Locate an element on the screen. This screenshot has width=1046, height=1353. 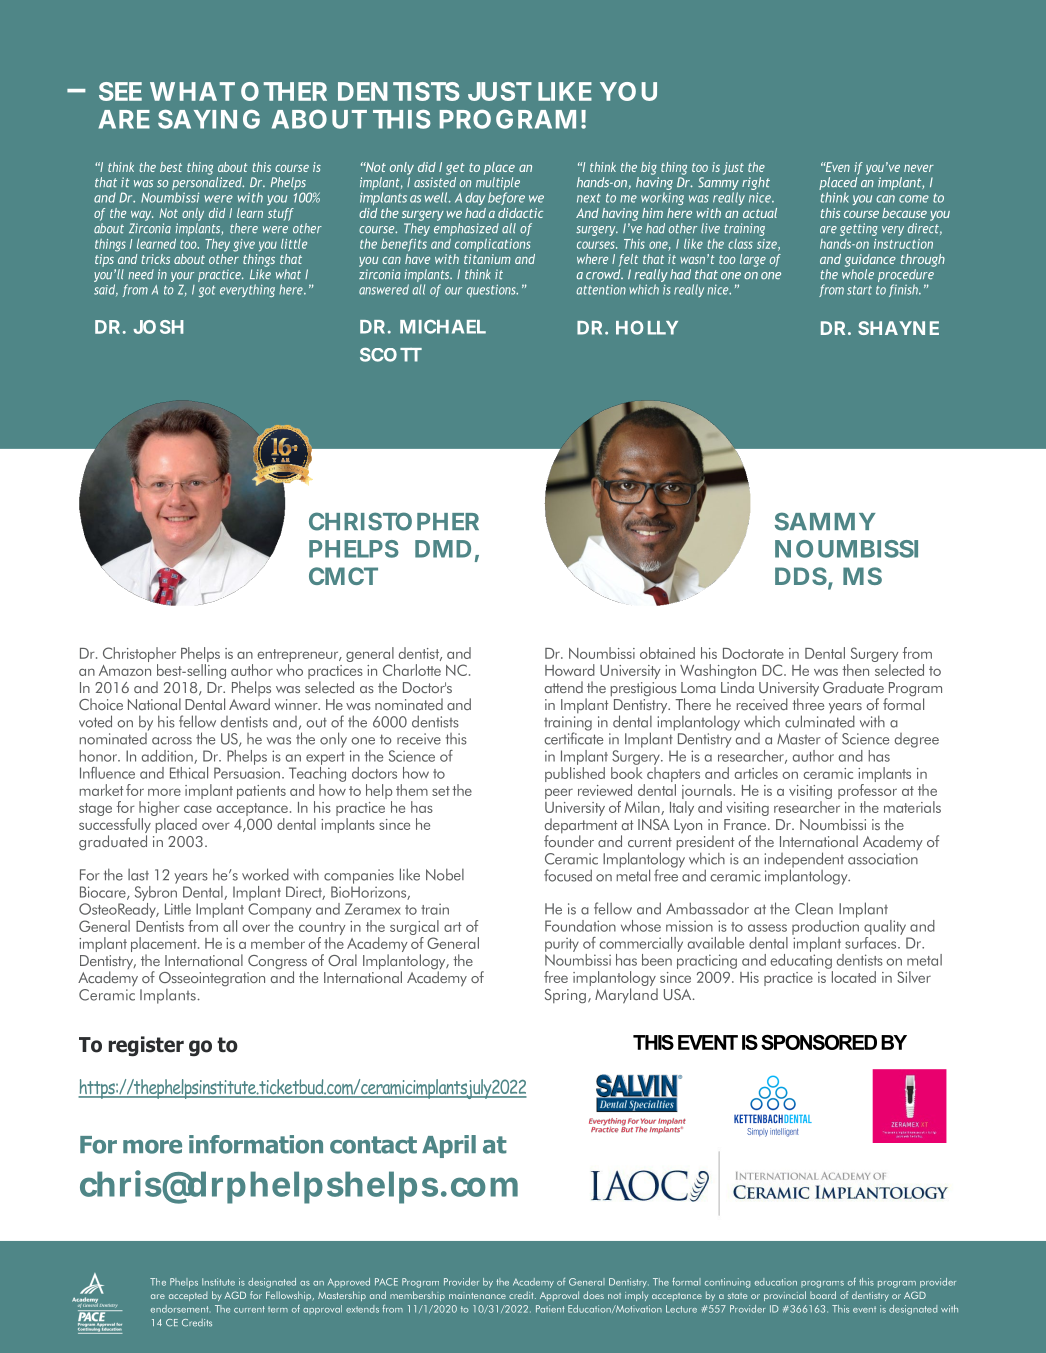
getting is located at coordinates (859, 229).
